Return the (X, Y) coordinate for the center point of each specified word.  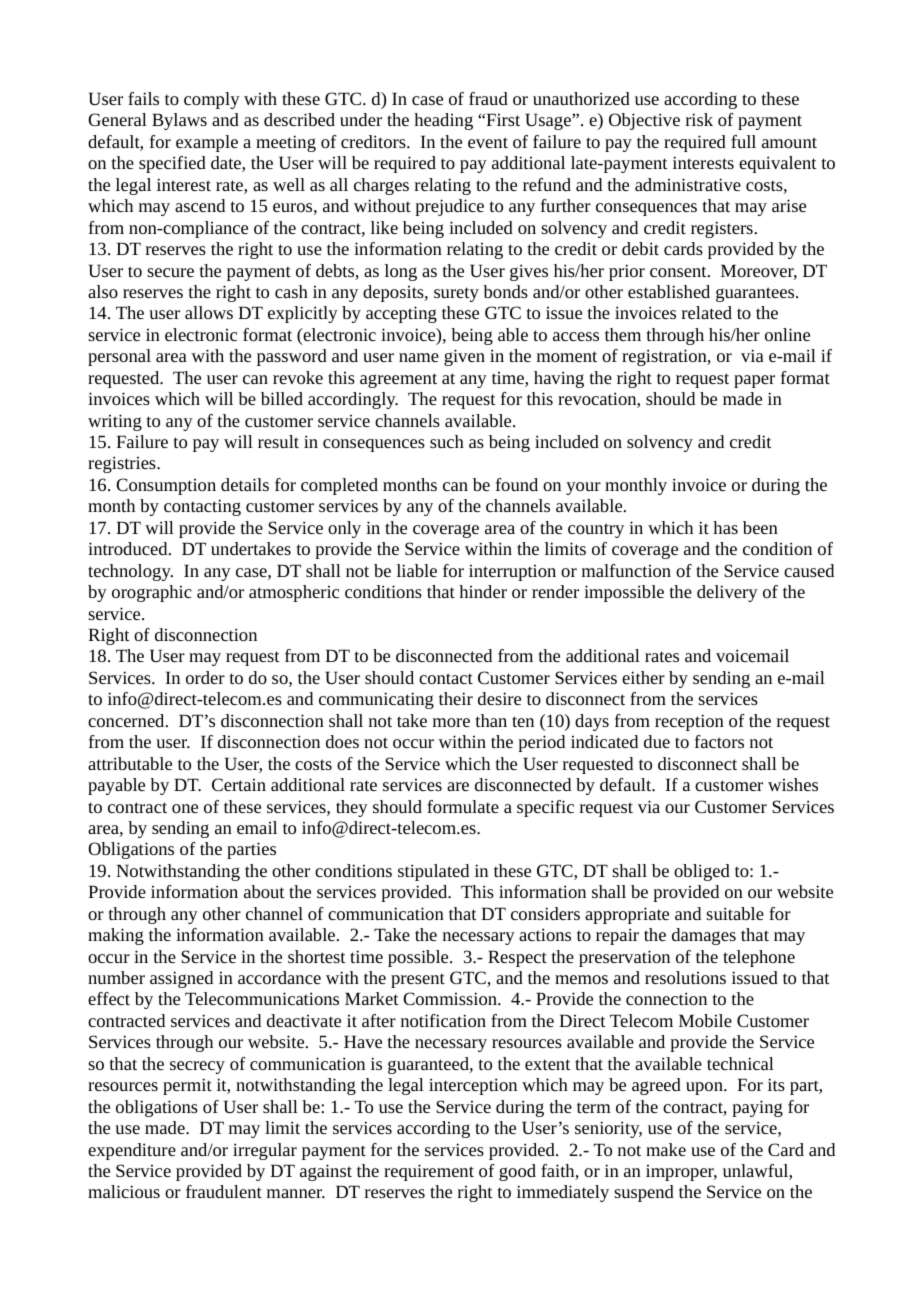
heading (443, 121)
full (743, 141)
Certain (239, 784)
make (666, 1149)
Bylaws (179, 121)
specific (545, 808)
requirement (429, 1172)
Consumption (166, 486)
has (725, 527)
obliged (702, 872)
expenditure (132, 1151)
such (447, 441)
